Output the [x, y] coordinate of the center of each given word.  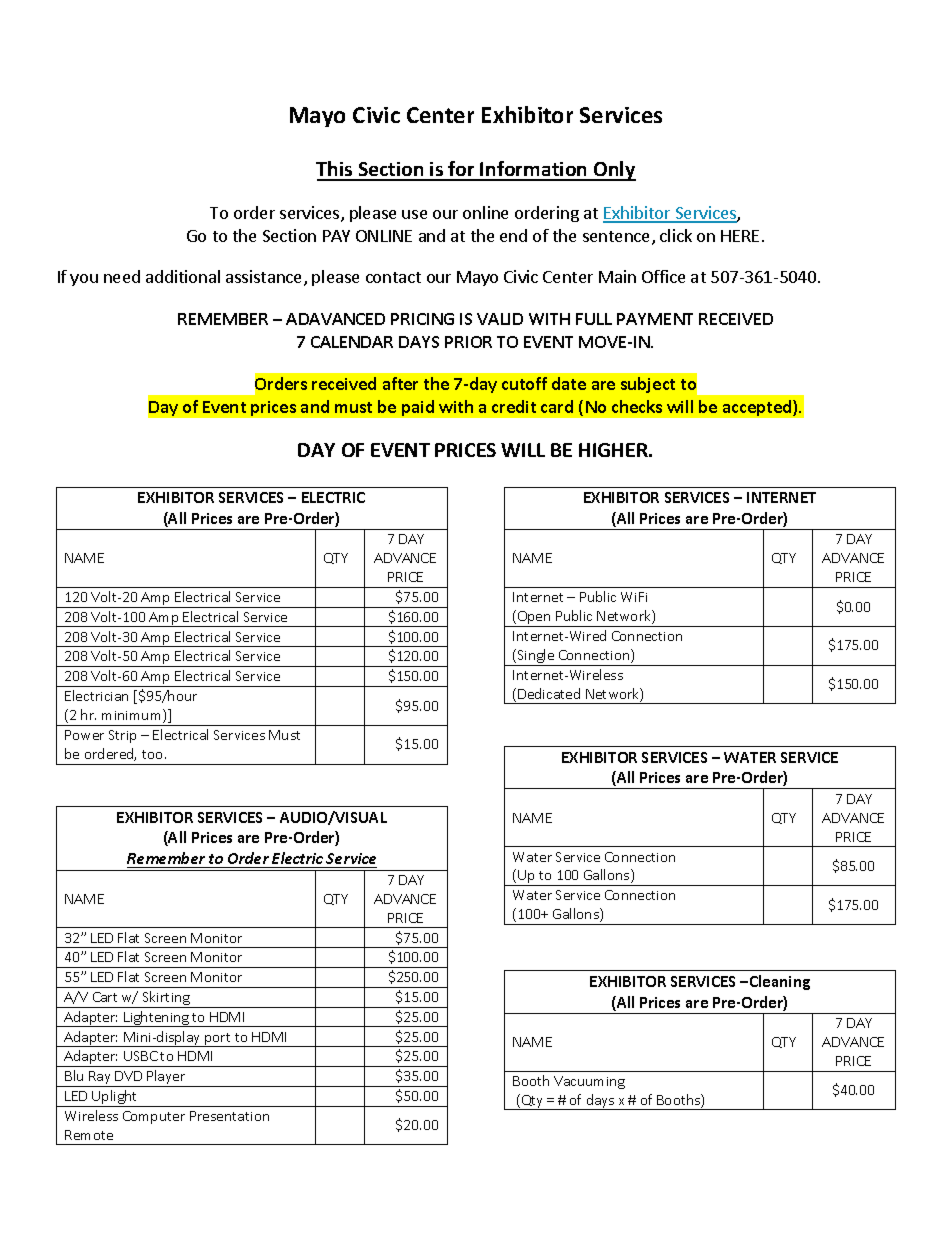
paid [418, 408]
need [122, 276]
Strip [122, 736]
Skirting [166, 999]
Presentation [229, 1116]
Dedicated [549, 693]
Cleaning [780, 982]
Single [536, 657]
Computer [154, 1117]
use [414, 214]
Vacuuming [589, 1082]
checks [637, 406]
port [218, 1040]
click [676, 235]
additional [183, 276]
